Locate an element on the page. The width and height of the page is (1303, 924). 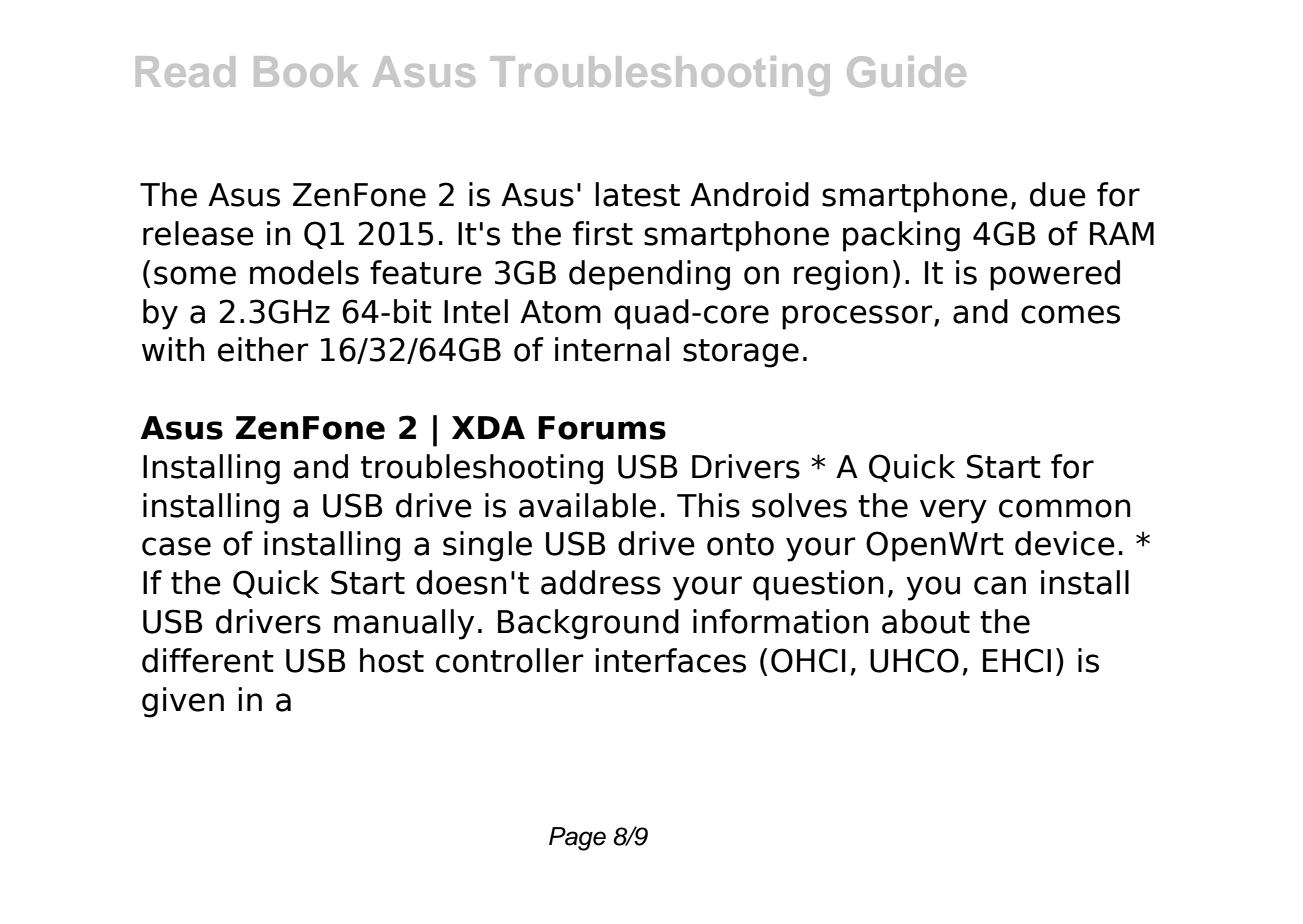
Page is located at coordinates (577, 839).
